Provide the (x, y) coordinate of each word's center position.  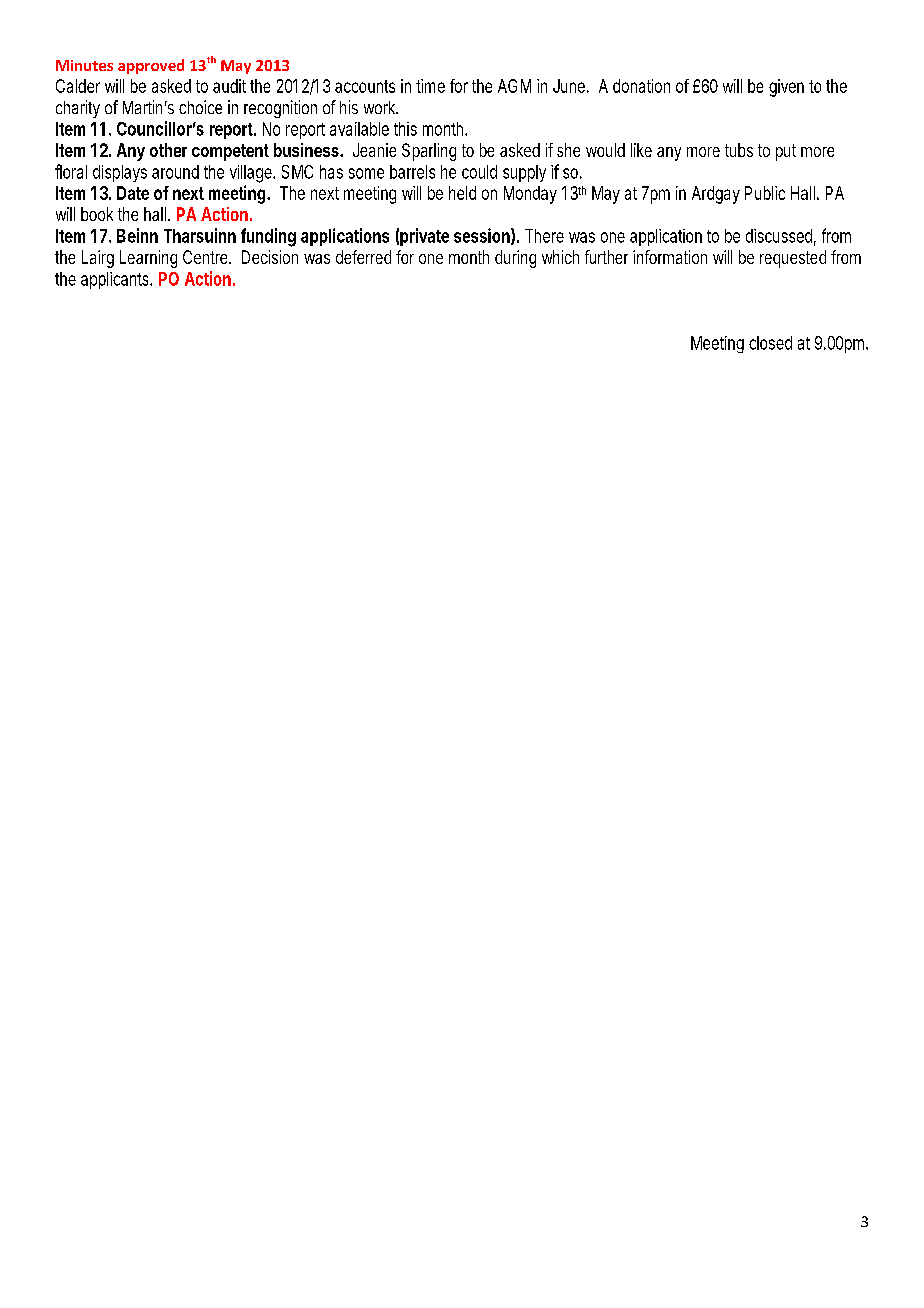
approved (151, 66)
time (430, 86)
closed (770, 343)
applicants (116, 280)
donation (641, 86)
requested (793, 259)
